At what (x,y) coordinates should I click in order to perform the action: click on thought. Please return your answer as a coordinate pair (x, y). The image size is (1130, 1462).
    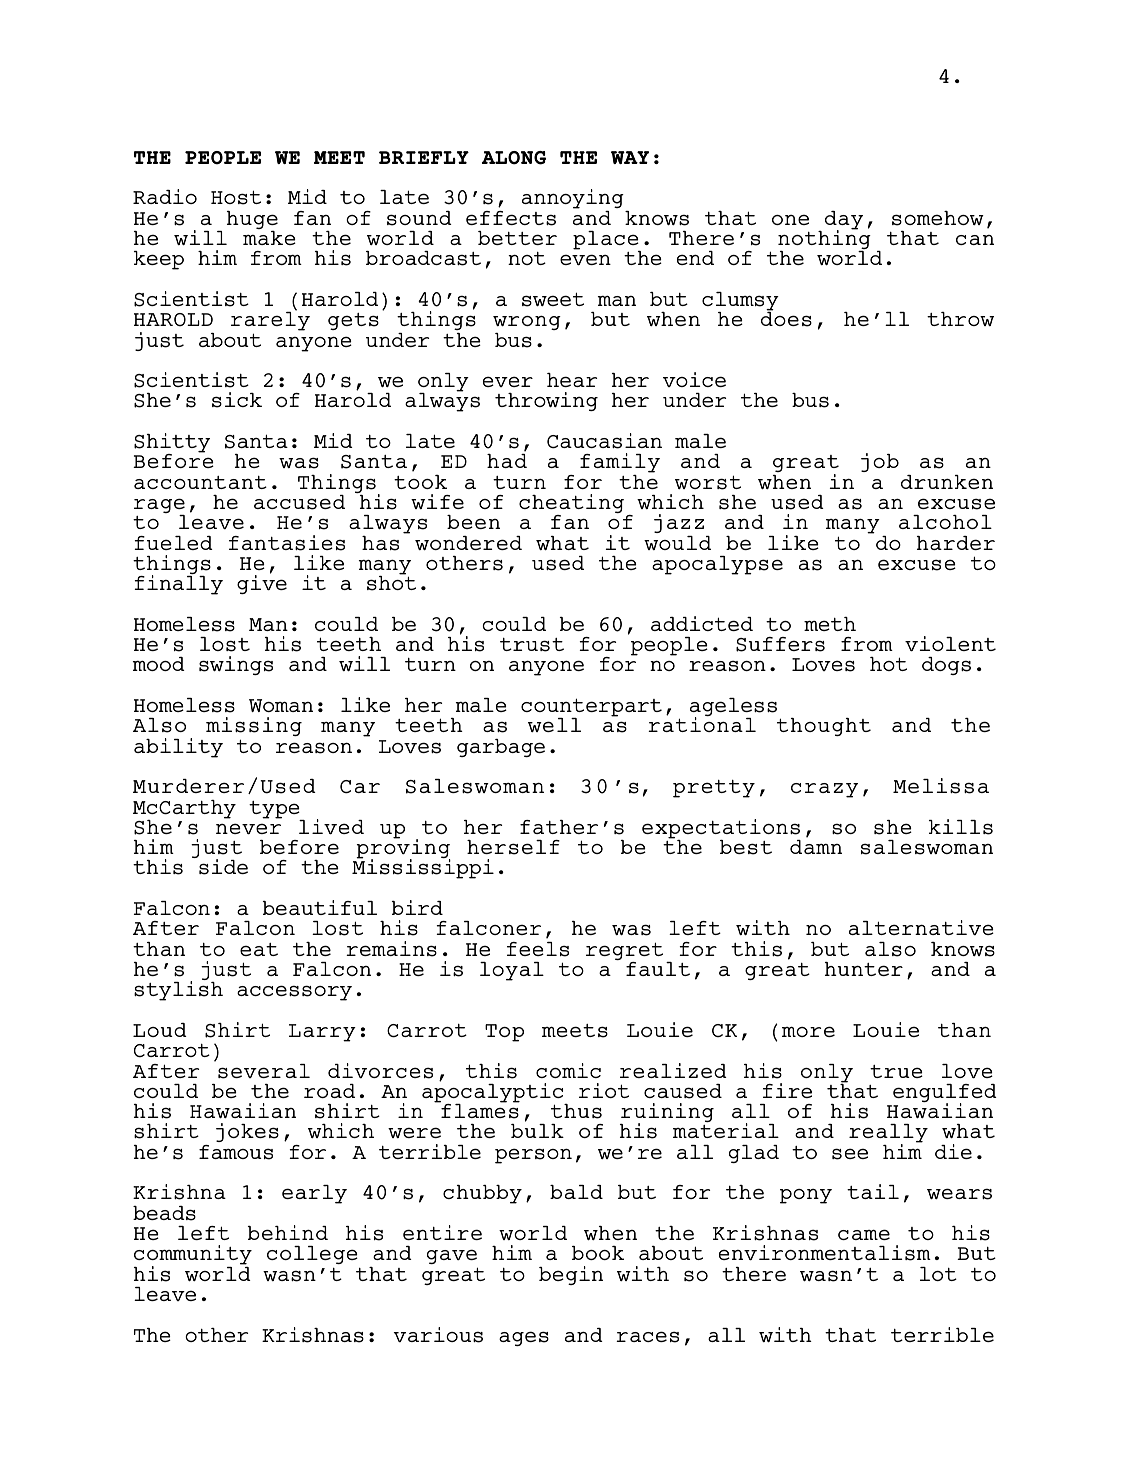
    Looking at the image, I should click on (824, 727).
